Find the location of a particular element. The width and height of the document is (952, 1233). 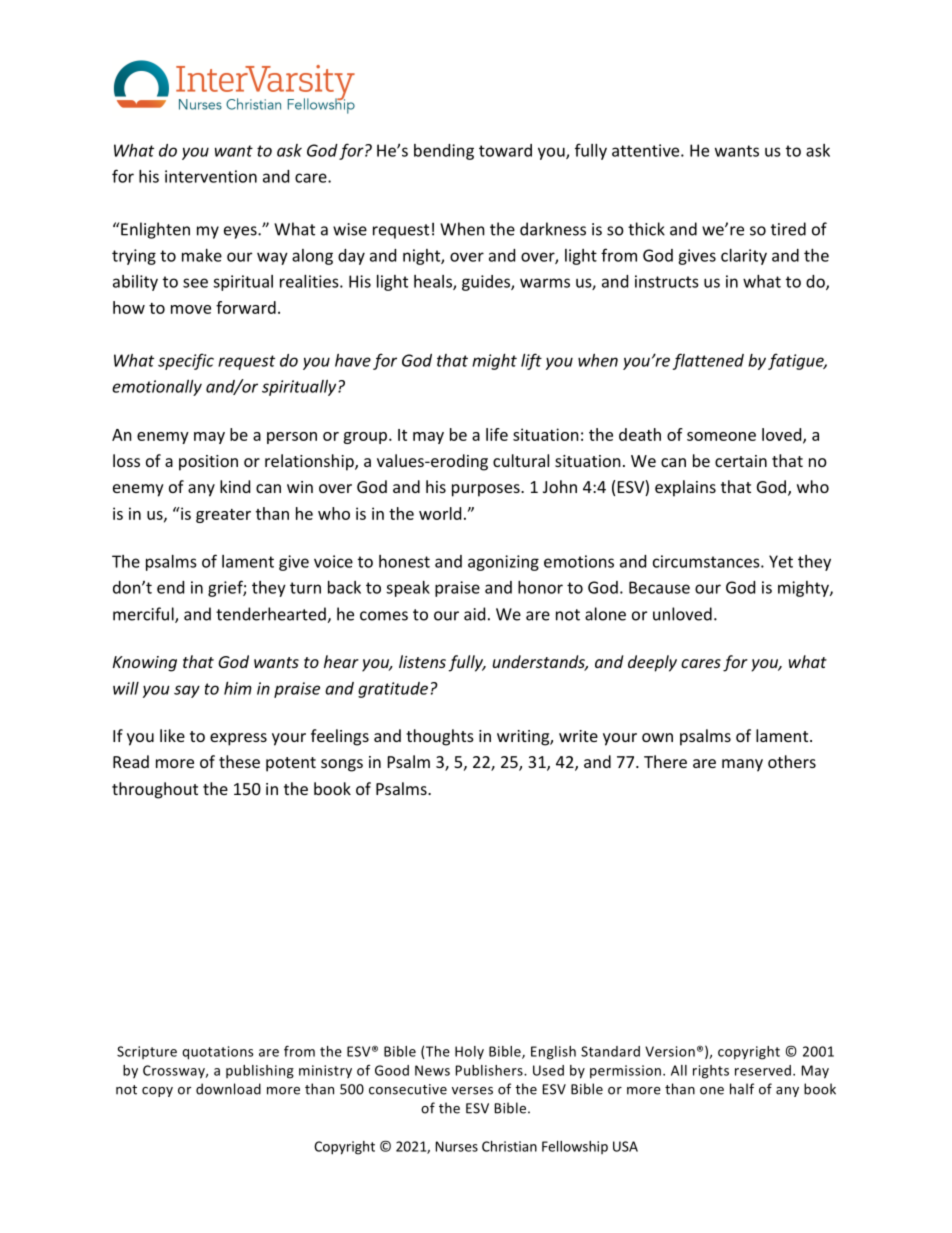

intervention is located at coordinates (211, 176).
